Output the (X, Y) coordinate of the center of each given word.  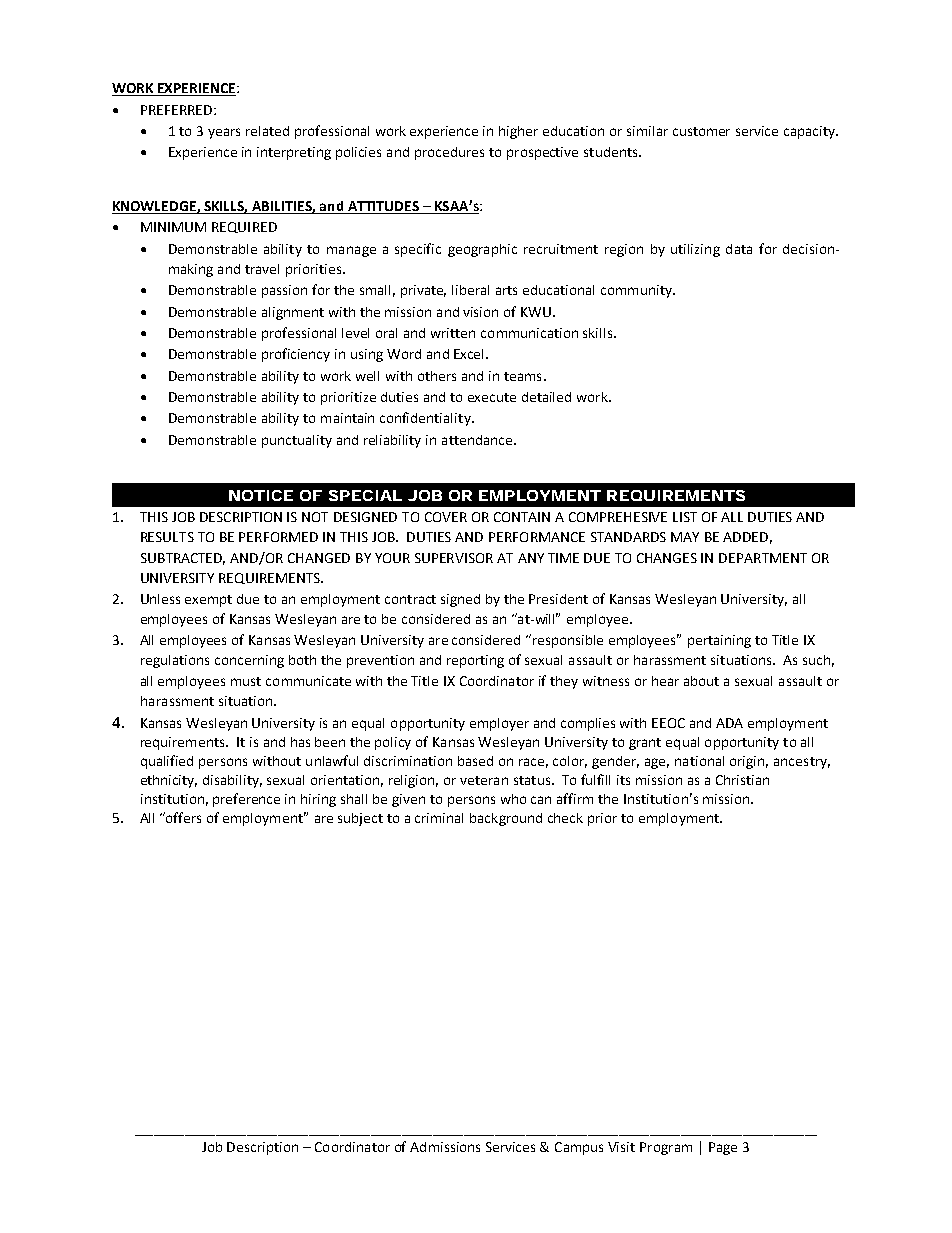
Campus (579, 1148)
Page (723, 1148)
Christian (742, 780)
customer (701, 131)
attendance (478, 440)
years (224, 133)
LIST (685, 517)
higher (518, 132)
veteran (484, 780)
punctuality (297, 441)
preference (246, 800)
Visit (621, 1147)
